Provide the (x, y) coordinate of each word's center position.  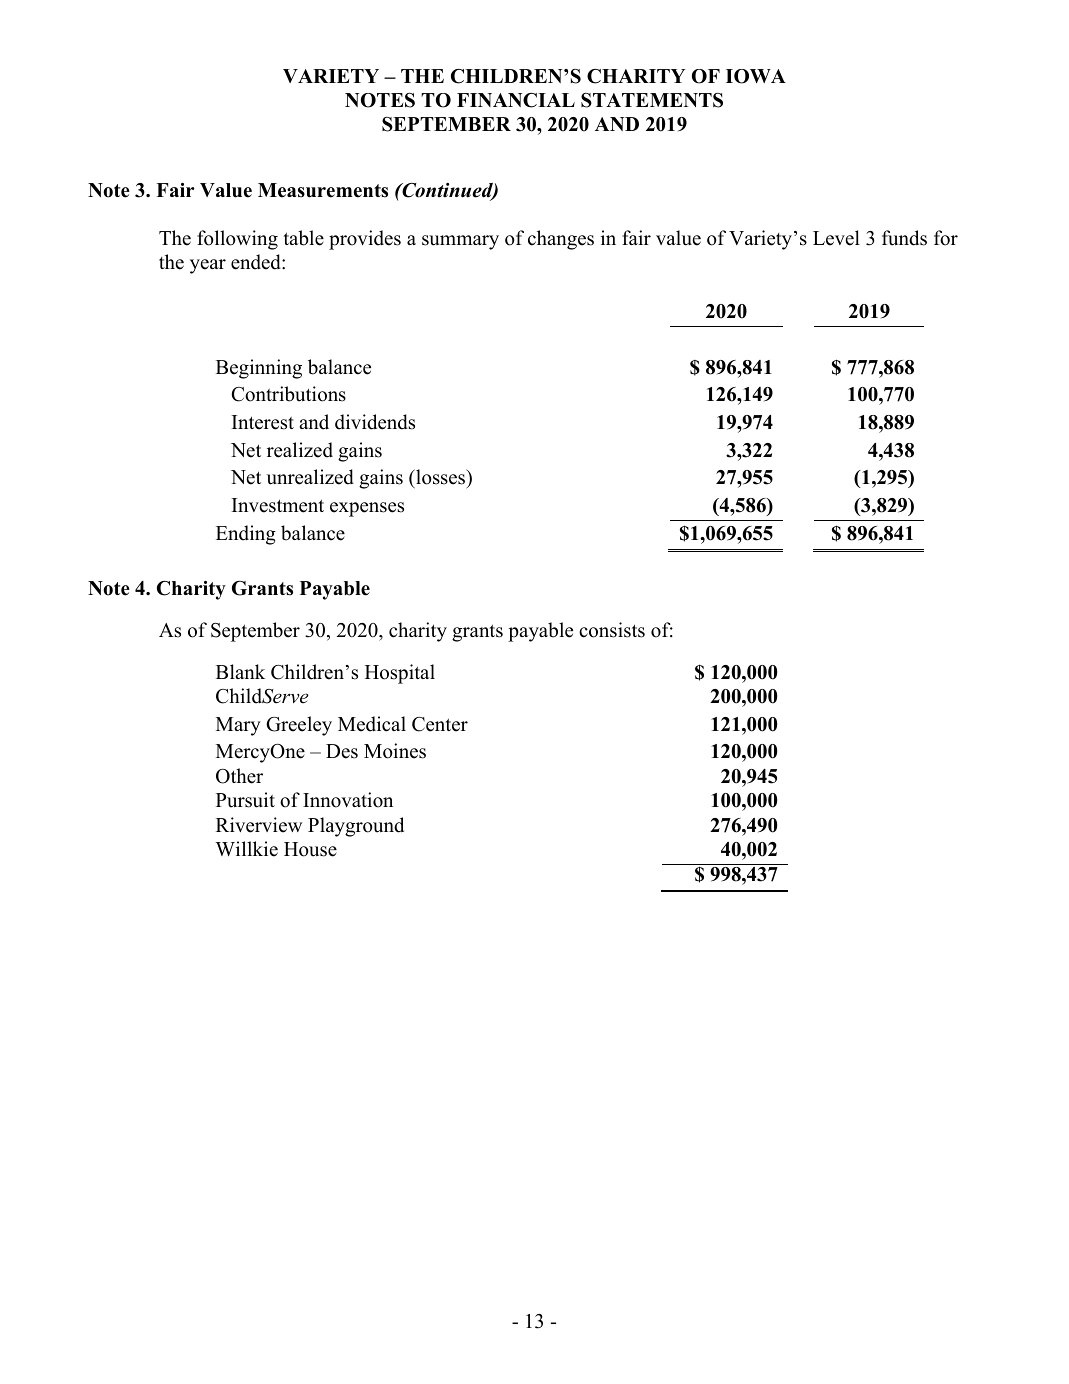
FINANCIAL (516, 100)
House (310, 849)
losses (441, 477)
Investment (278, 505)
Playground (356, 827)
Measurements (323, 190)
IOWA (756, 76)
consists (612, 630)
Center (440, 724)
